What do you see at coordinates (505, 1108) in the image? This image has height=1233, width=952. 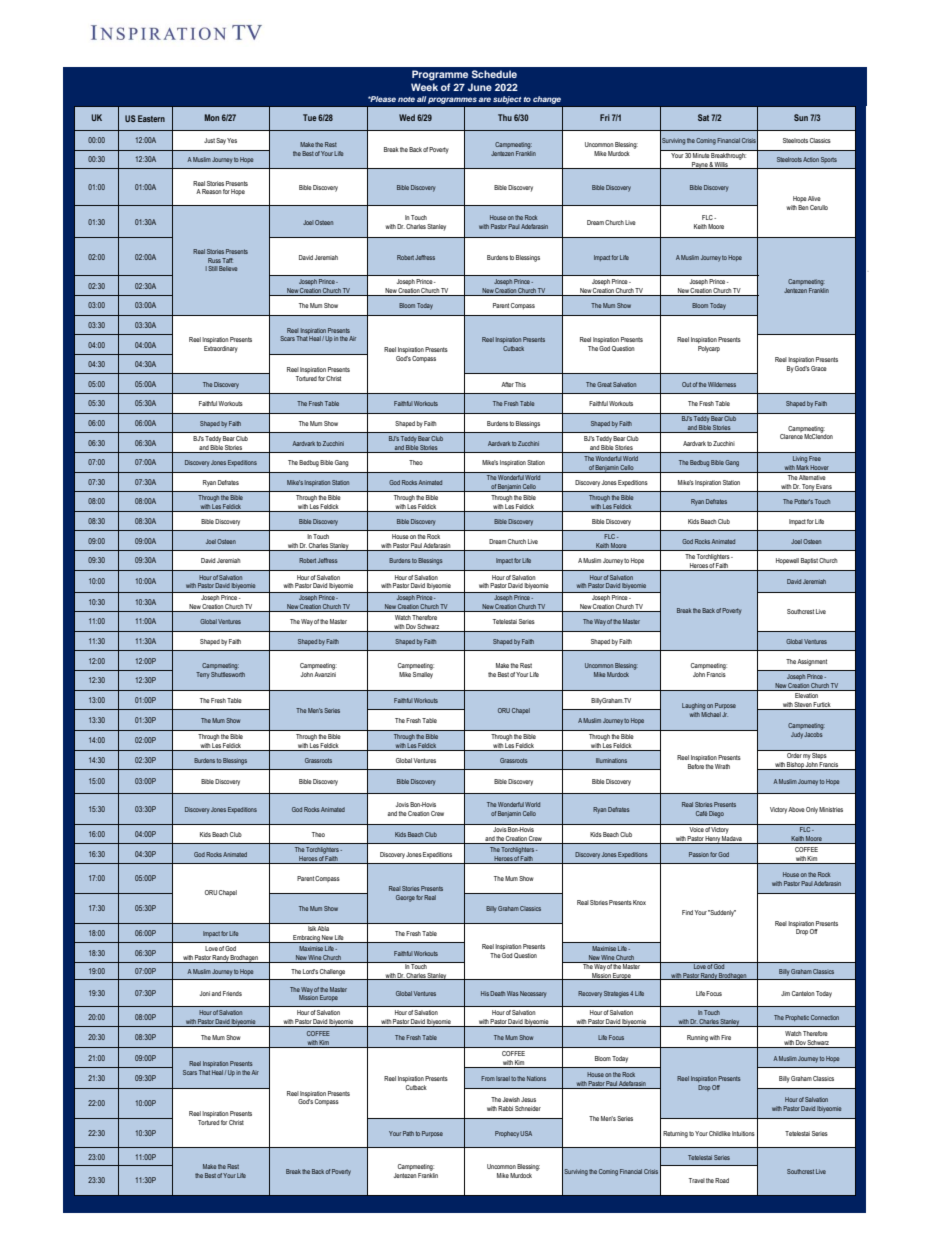 I see `Rabbi` at bounding box center [505, 1108].
